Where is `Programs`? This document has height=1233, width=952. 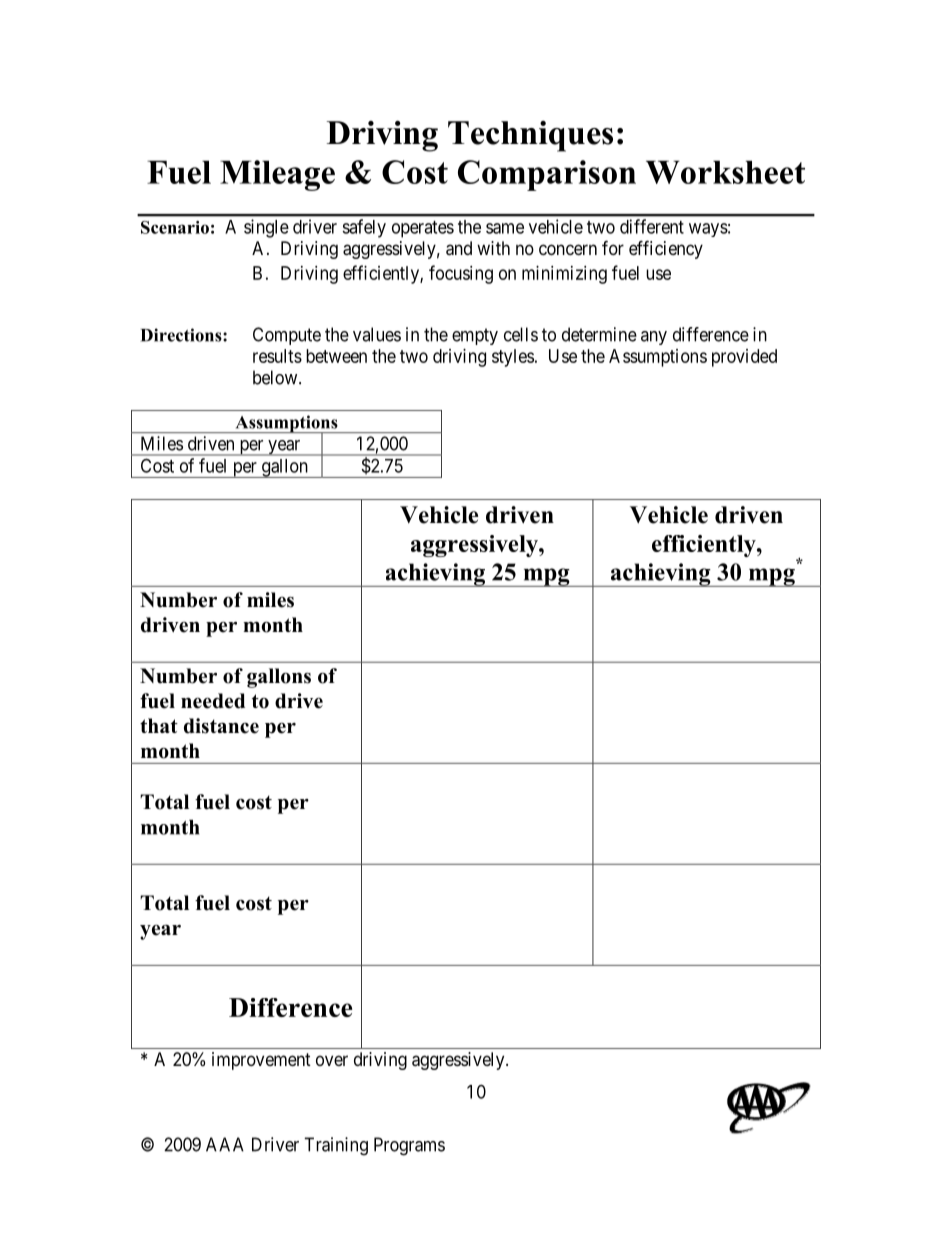
Programs is located at coordinates (409, 1146).
